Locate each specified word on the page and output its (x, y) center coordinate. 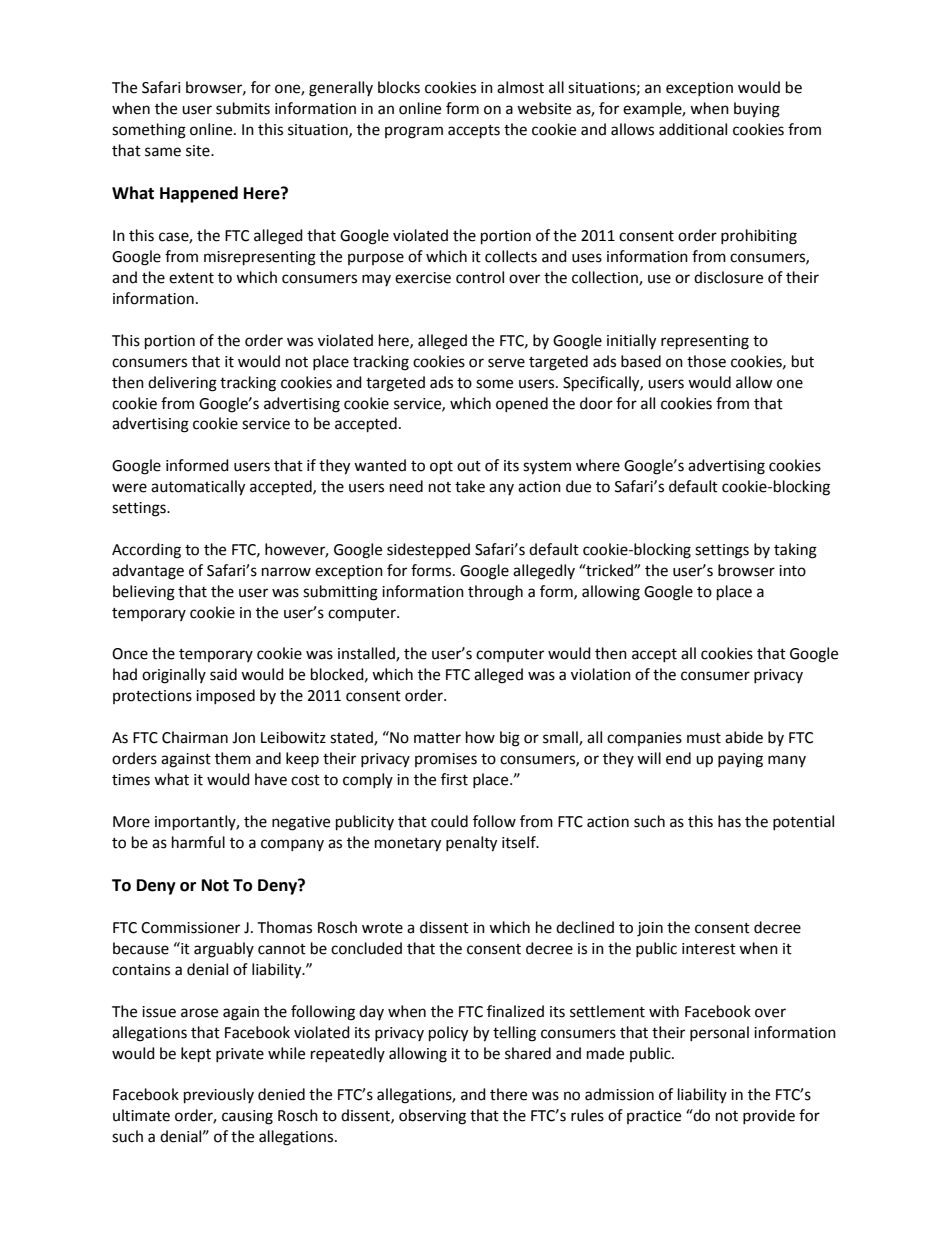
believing (144, 593)
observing (432, 1117)
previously (219, 1096)
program (414, 132)
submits (243, 108)
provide (769, 1116)
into (792, 571)
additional (693, 129)
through (495, 593)
